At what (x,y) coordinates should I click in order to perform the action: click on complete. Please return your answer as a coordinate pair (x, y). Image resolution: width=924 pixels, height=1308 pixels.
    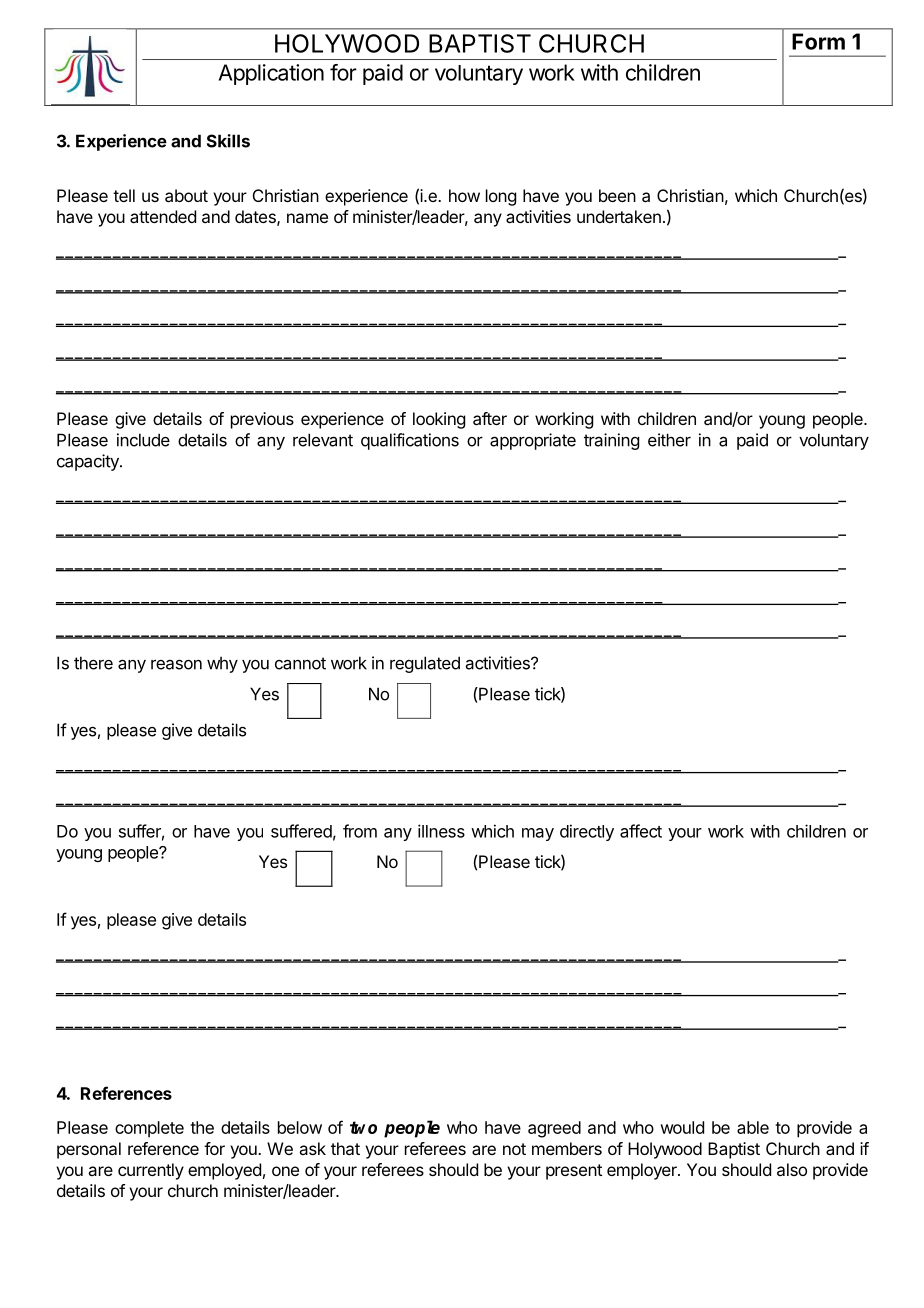
    Looking at the image, I should click on (149, 1129).
